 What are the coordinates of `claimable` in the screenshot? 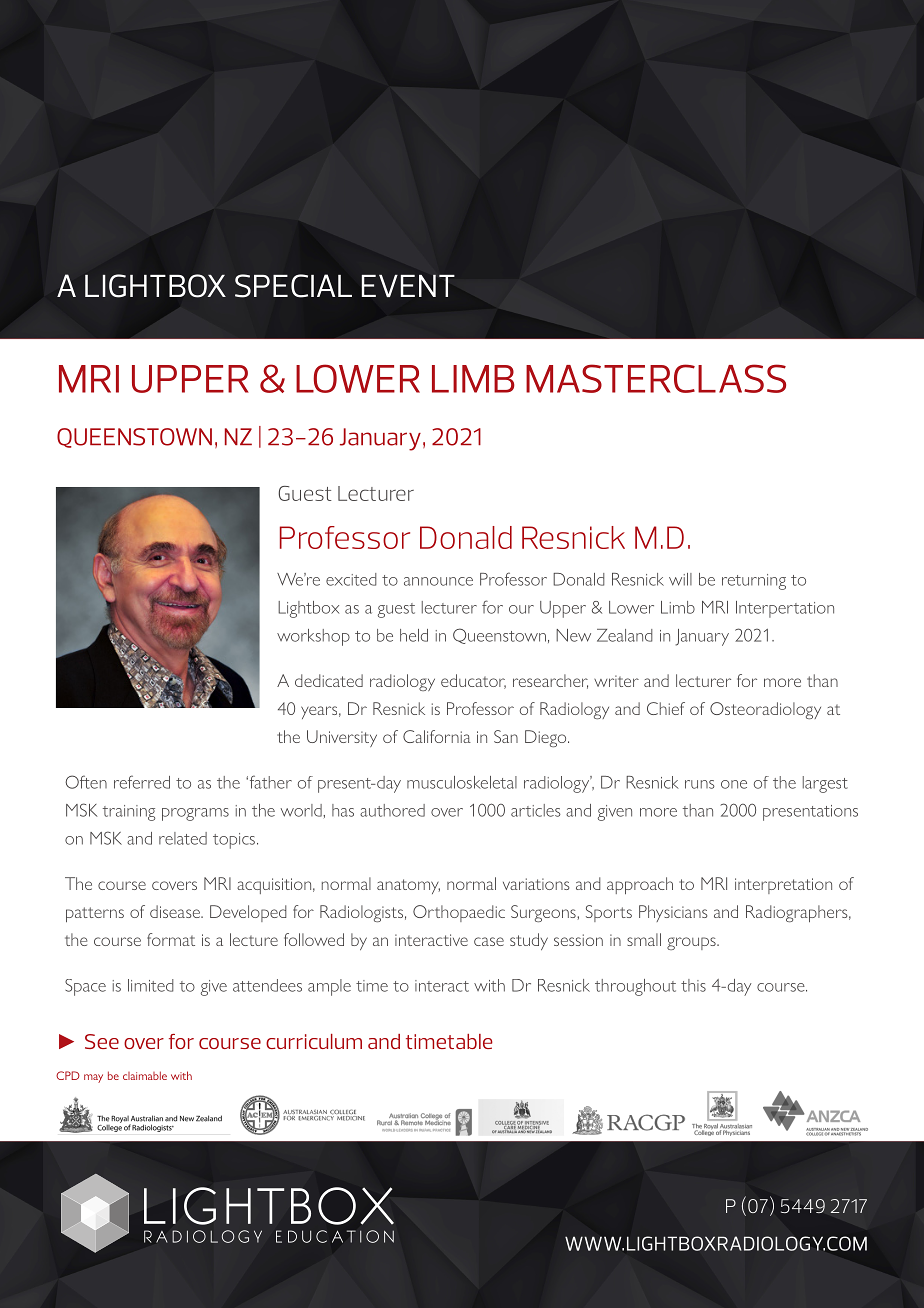 It's located at (145, 1075).
